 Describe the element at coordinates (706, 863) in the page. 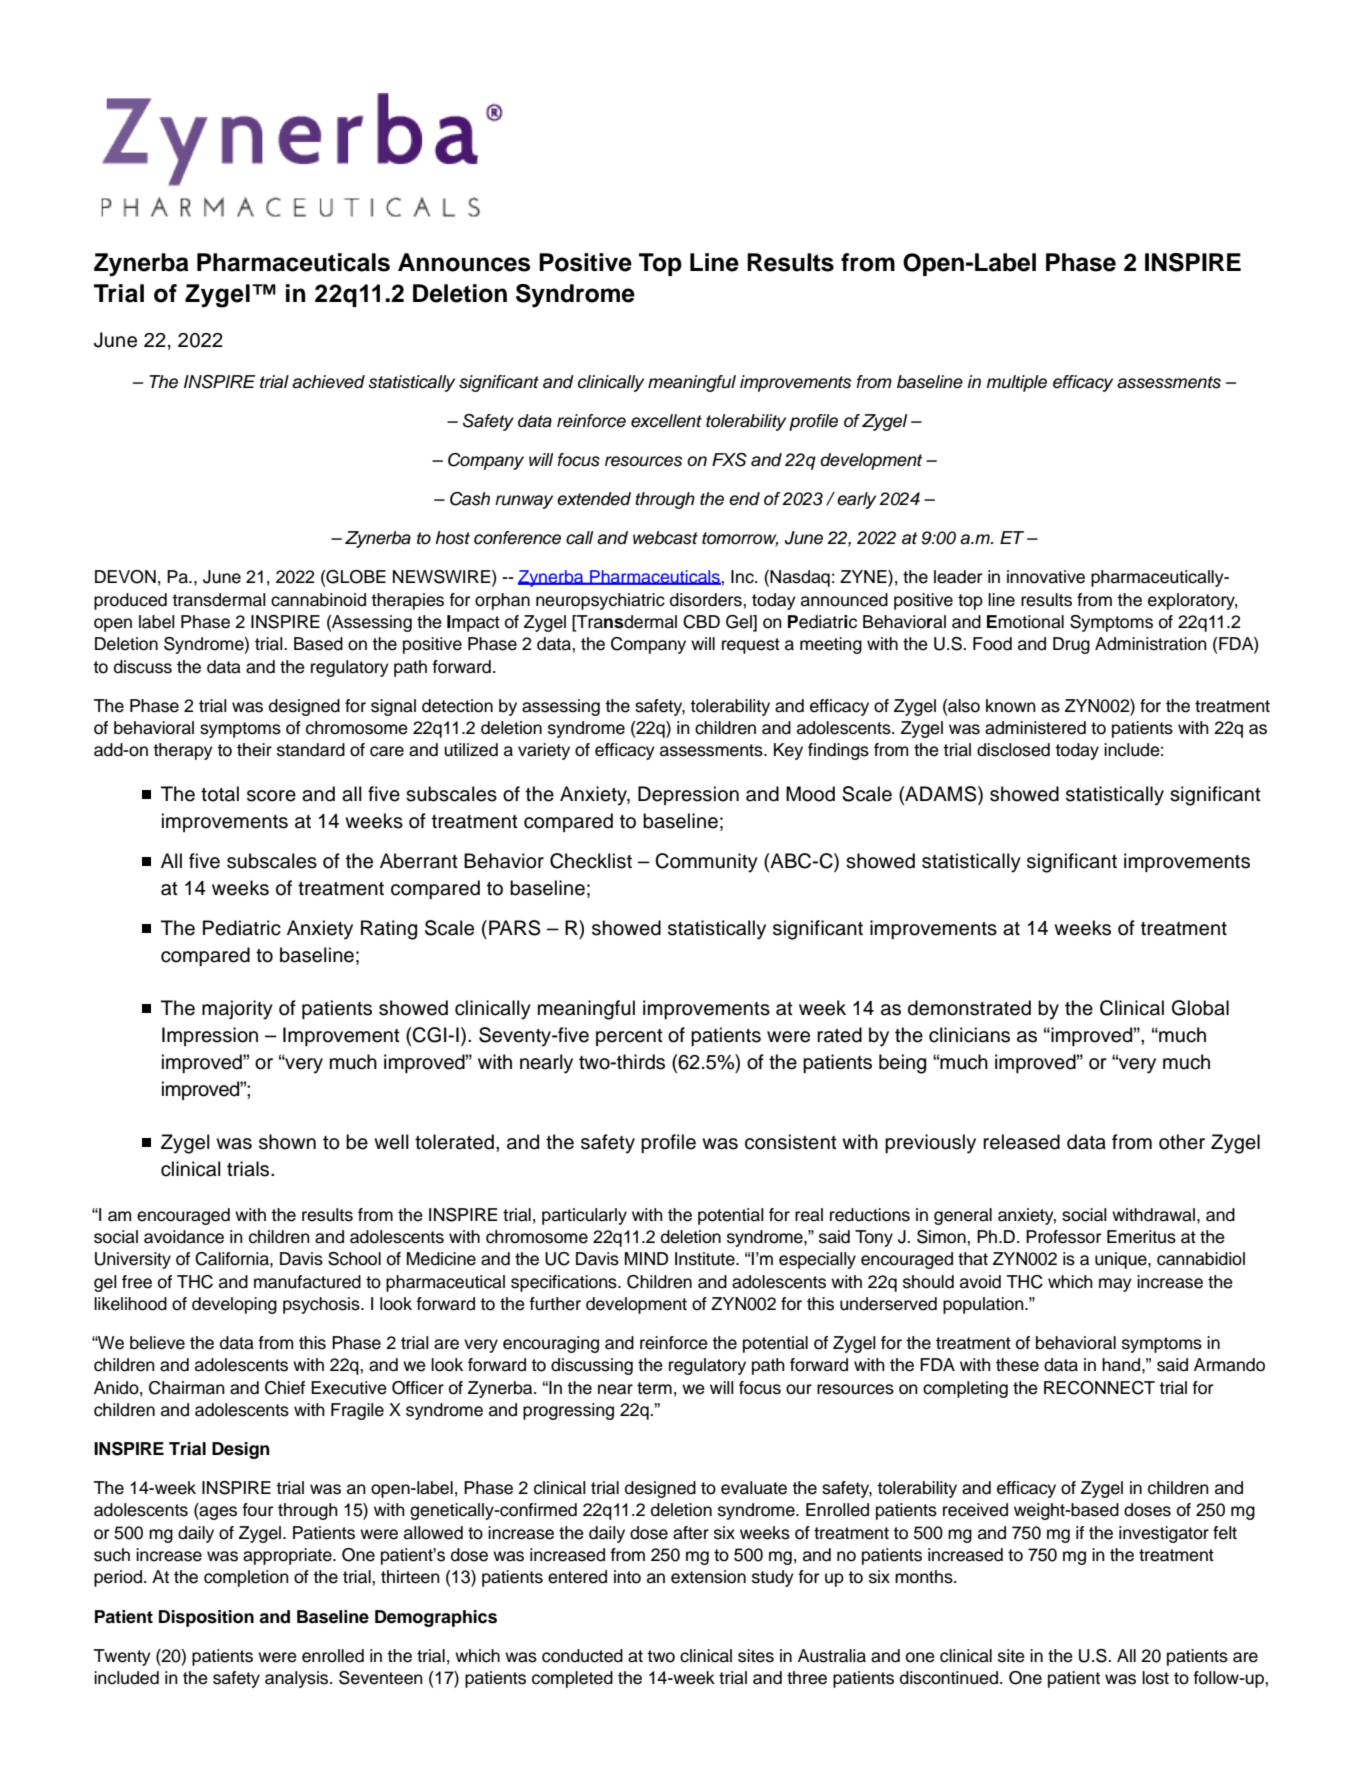

I see `Community` at that location.
